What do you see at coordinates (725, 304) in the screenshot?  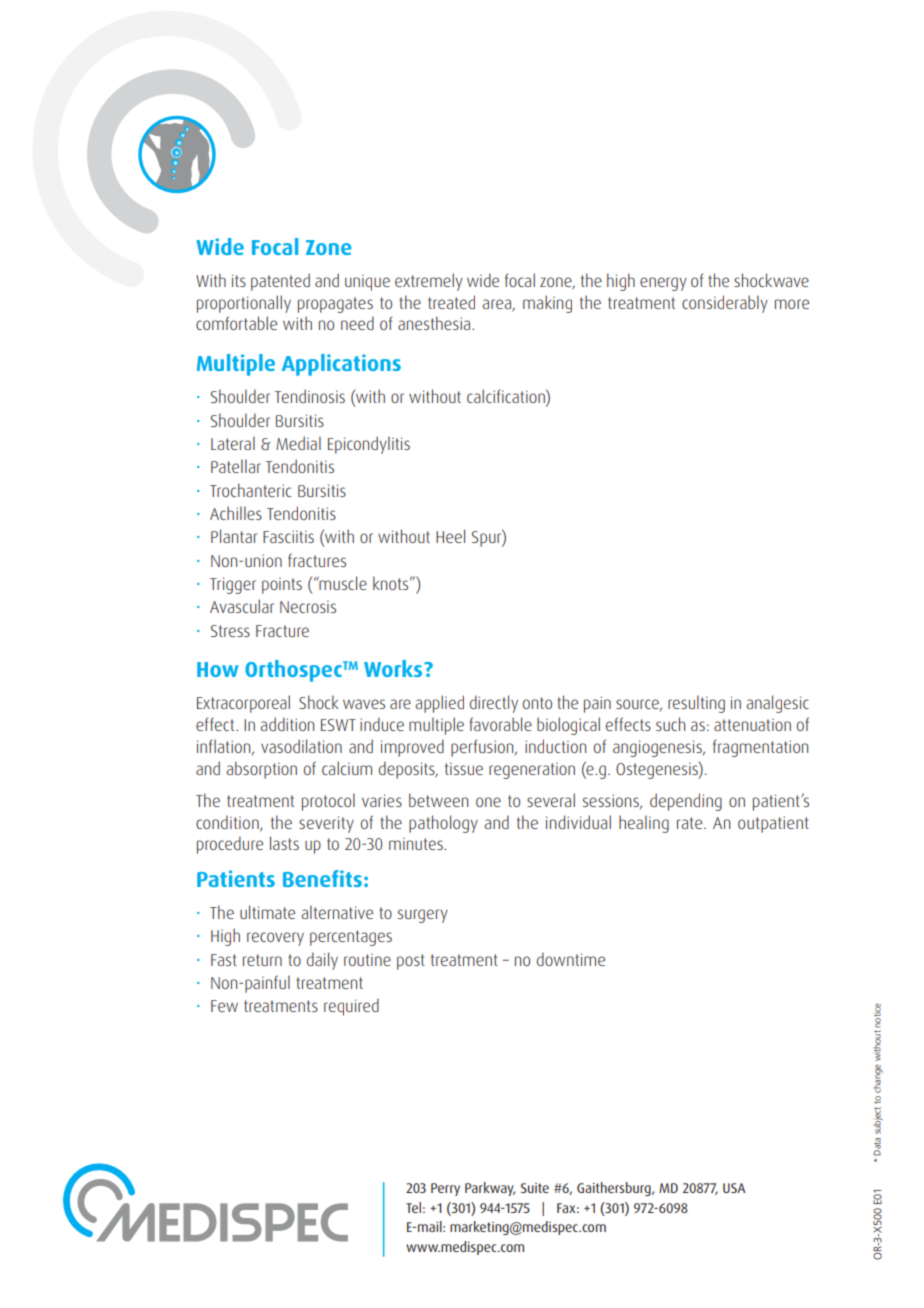 I see `considerably` at bounding box center [725, 304].
